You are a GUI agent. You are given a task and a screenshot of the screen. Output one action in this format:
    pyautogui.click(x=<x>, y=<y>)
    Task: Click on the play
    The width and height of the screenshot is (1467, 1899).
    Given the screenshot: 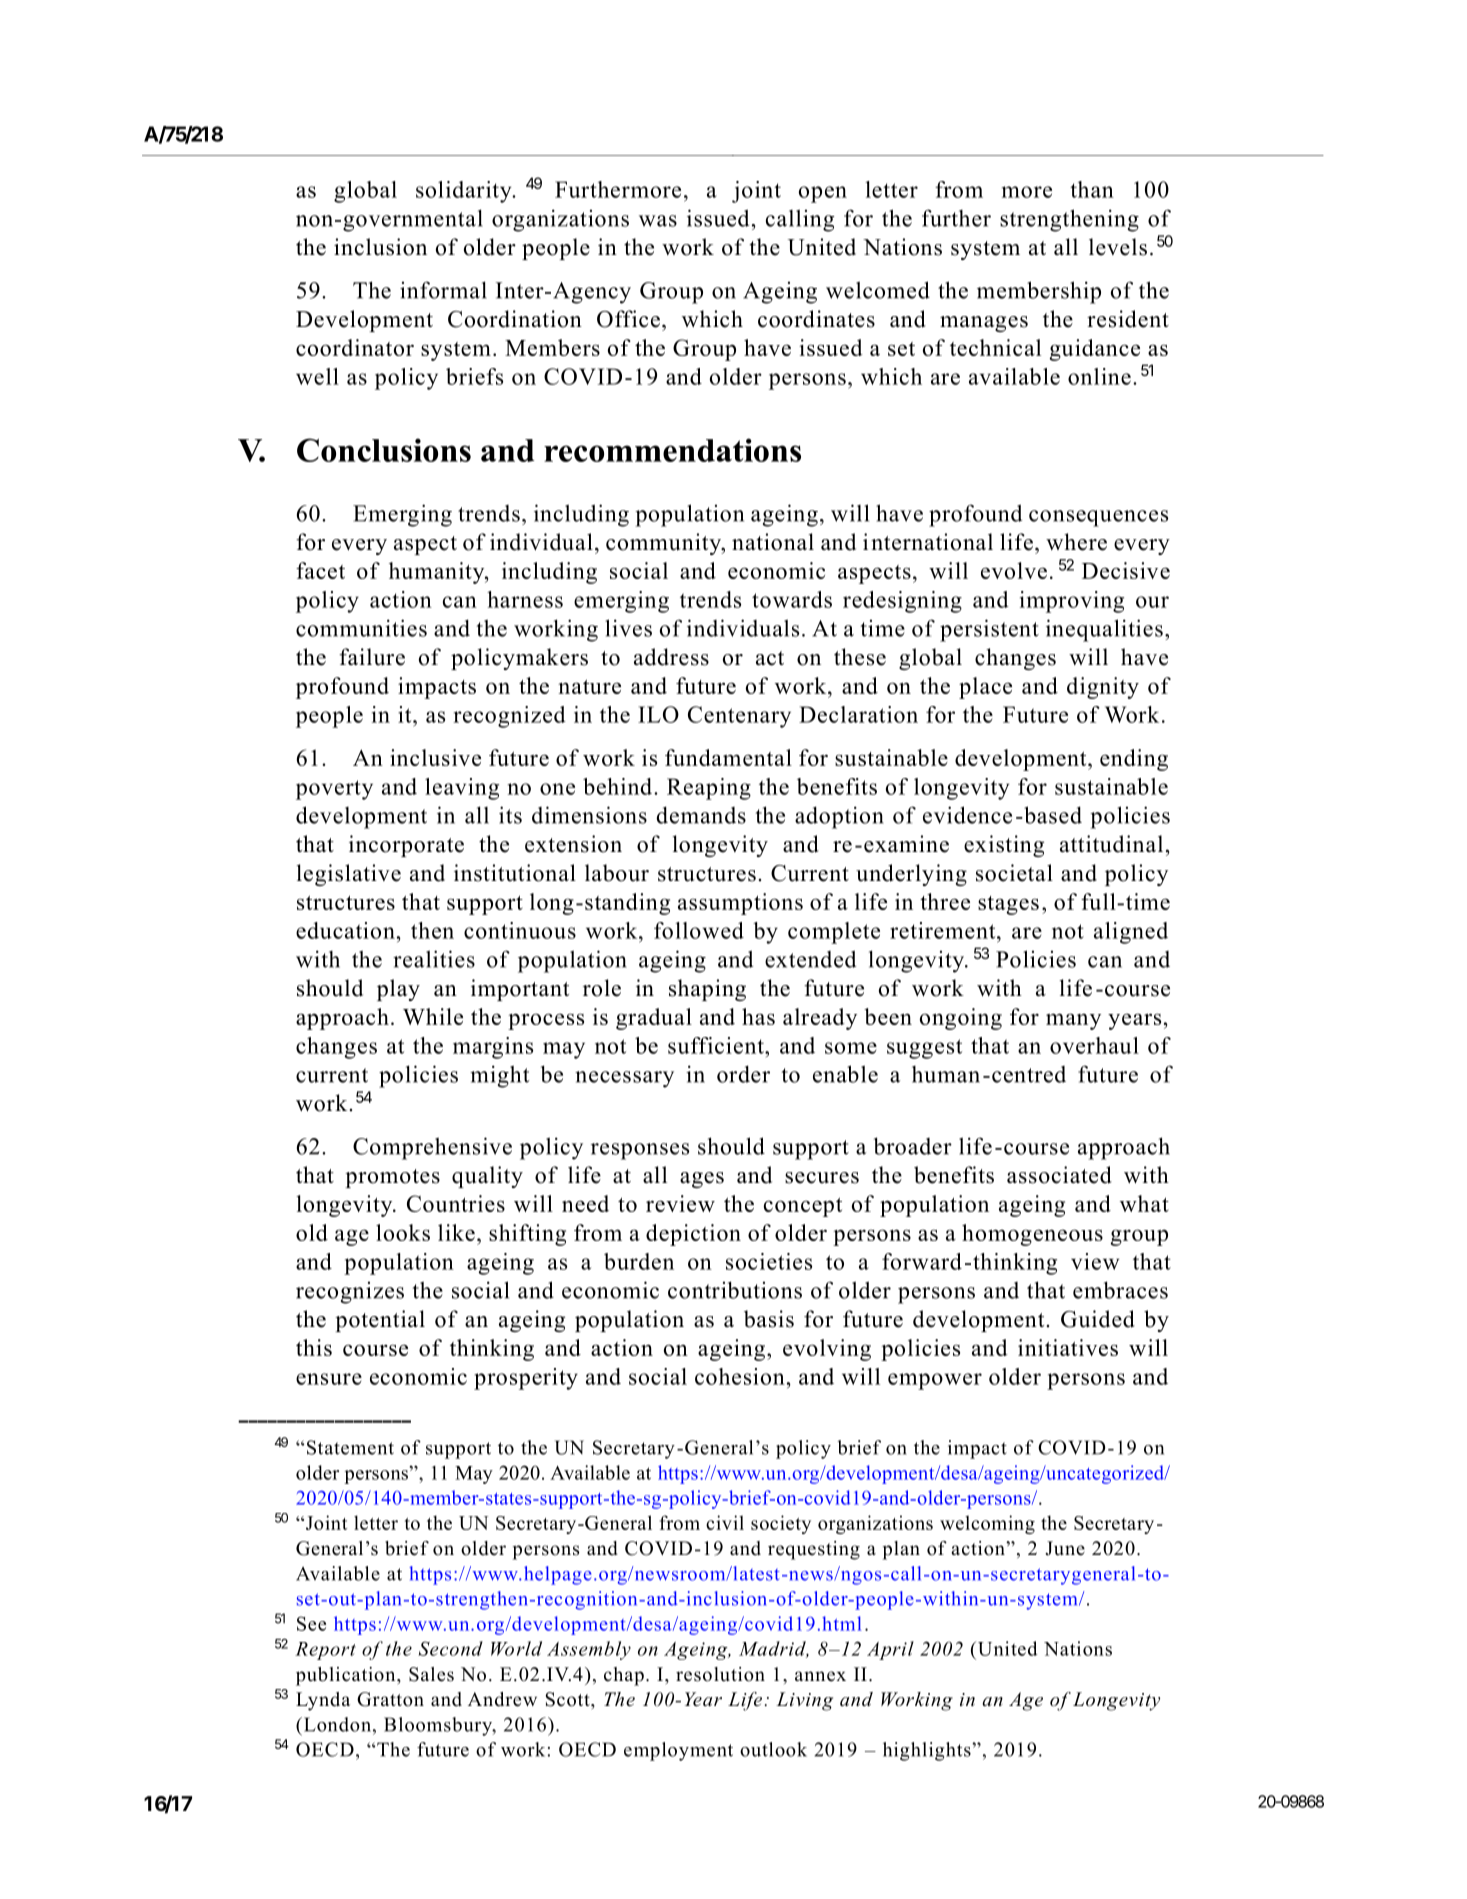 What is the action you would take?
    pyautogui.click(x=398, y=990)
